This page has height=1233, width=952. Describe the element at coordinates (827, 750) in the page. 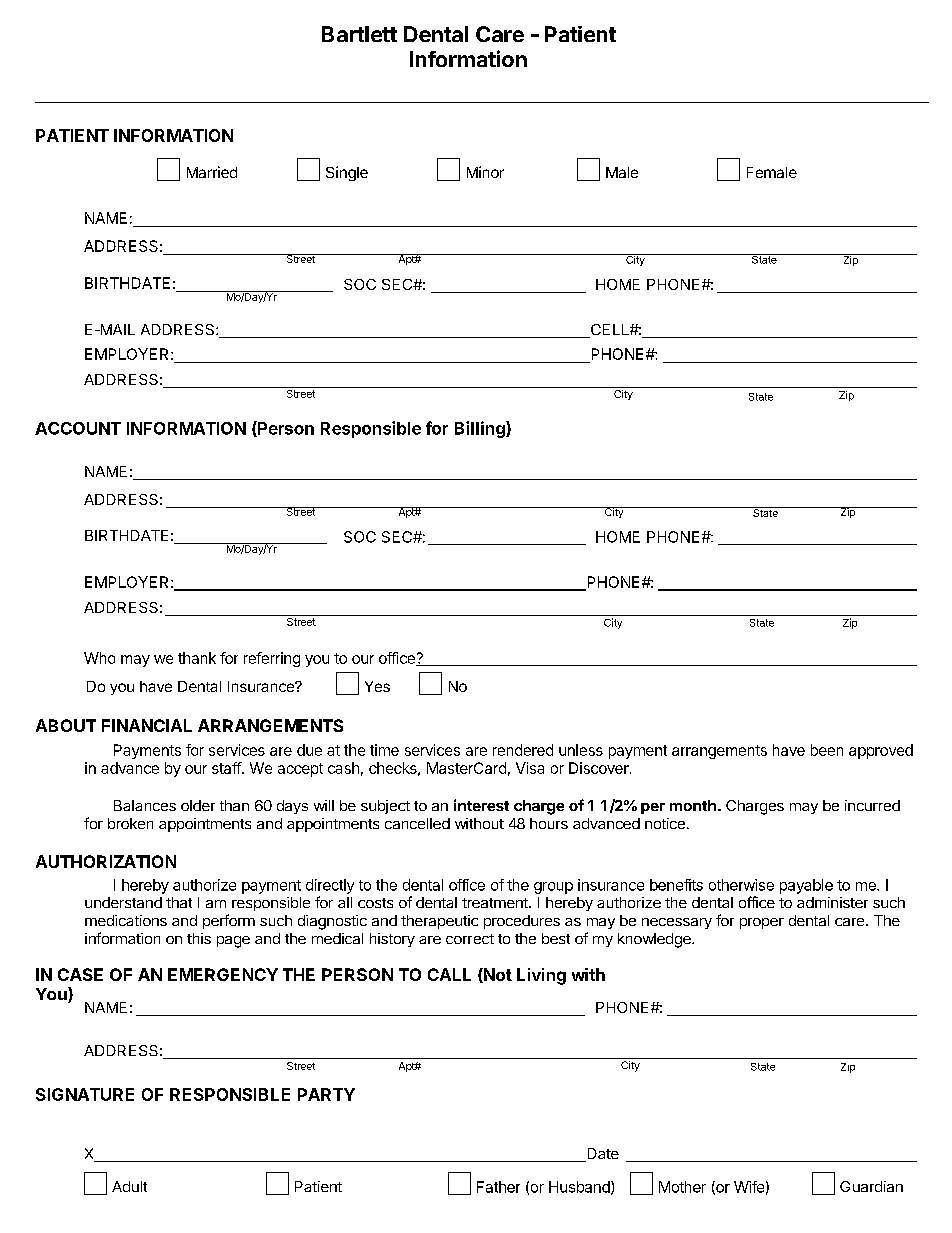

I see `been` at that location.
